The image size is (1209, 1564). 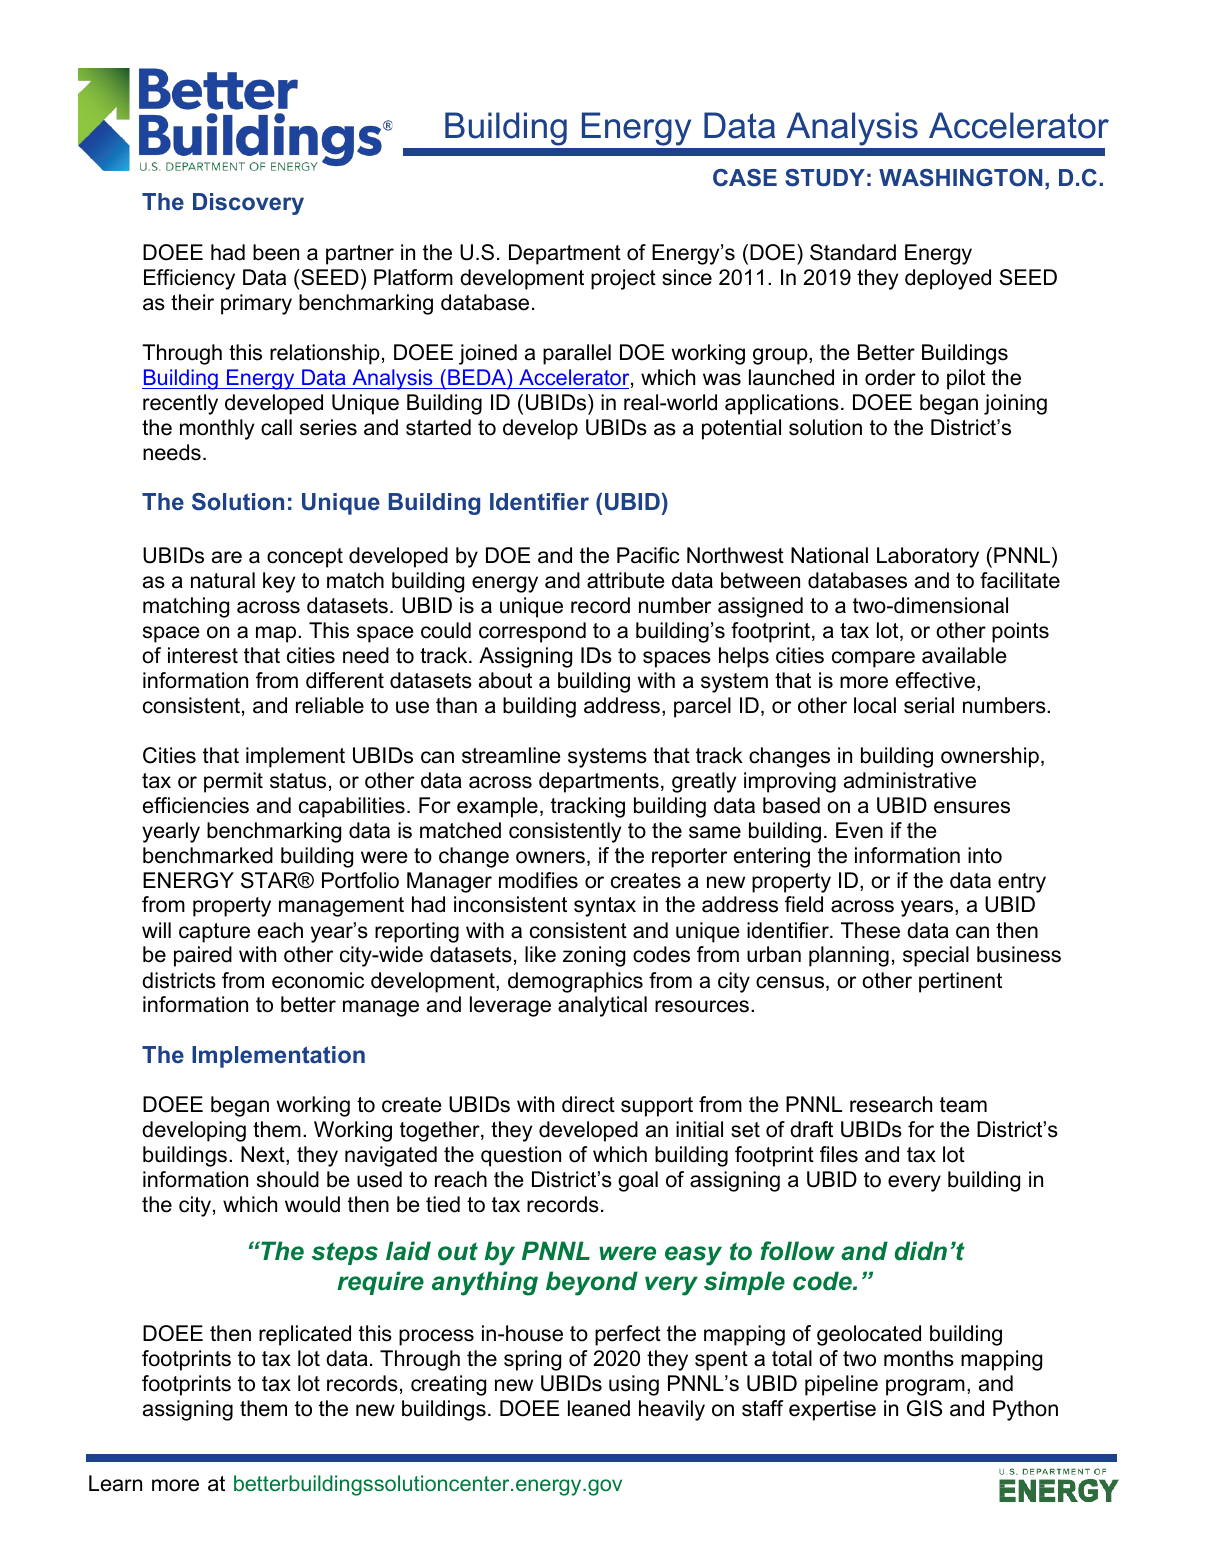 I want to click on natural, so click(x=223, y=580).
